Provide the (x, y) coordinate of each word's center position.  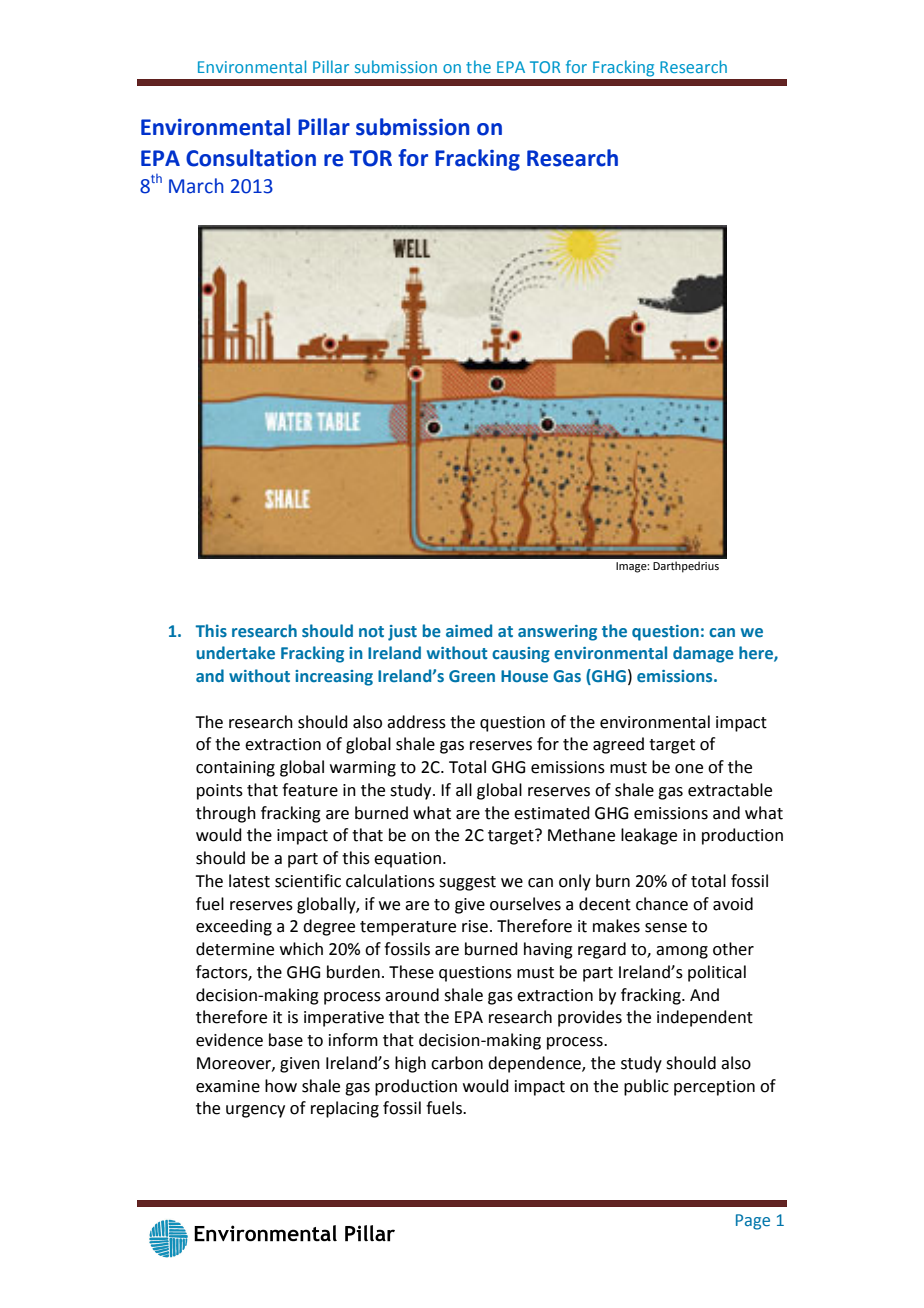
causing (521, 655)
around (412, 995)
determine (235, 949)
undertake (235, 653)
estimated (552, 813)
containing (235, 769)
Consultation (251, 158)
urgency (255, 1111)
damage (703, 654)
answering (557, 633)
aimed (469, 630)
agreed (618, 745)
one (689, 769)
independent (705, 1018)
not (371, 631)
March (196, 186)
